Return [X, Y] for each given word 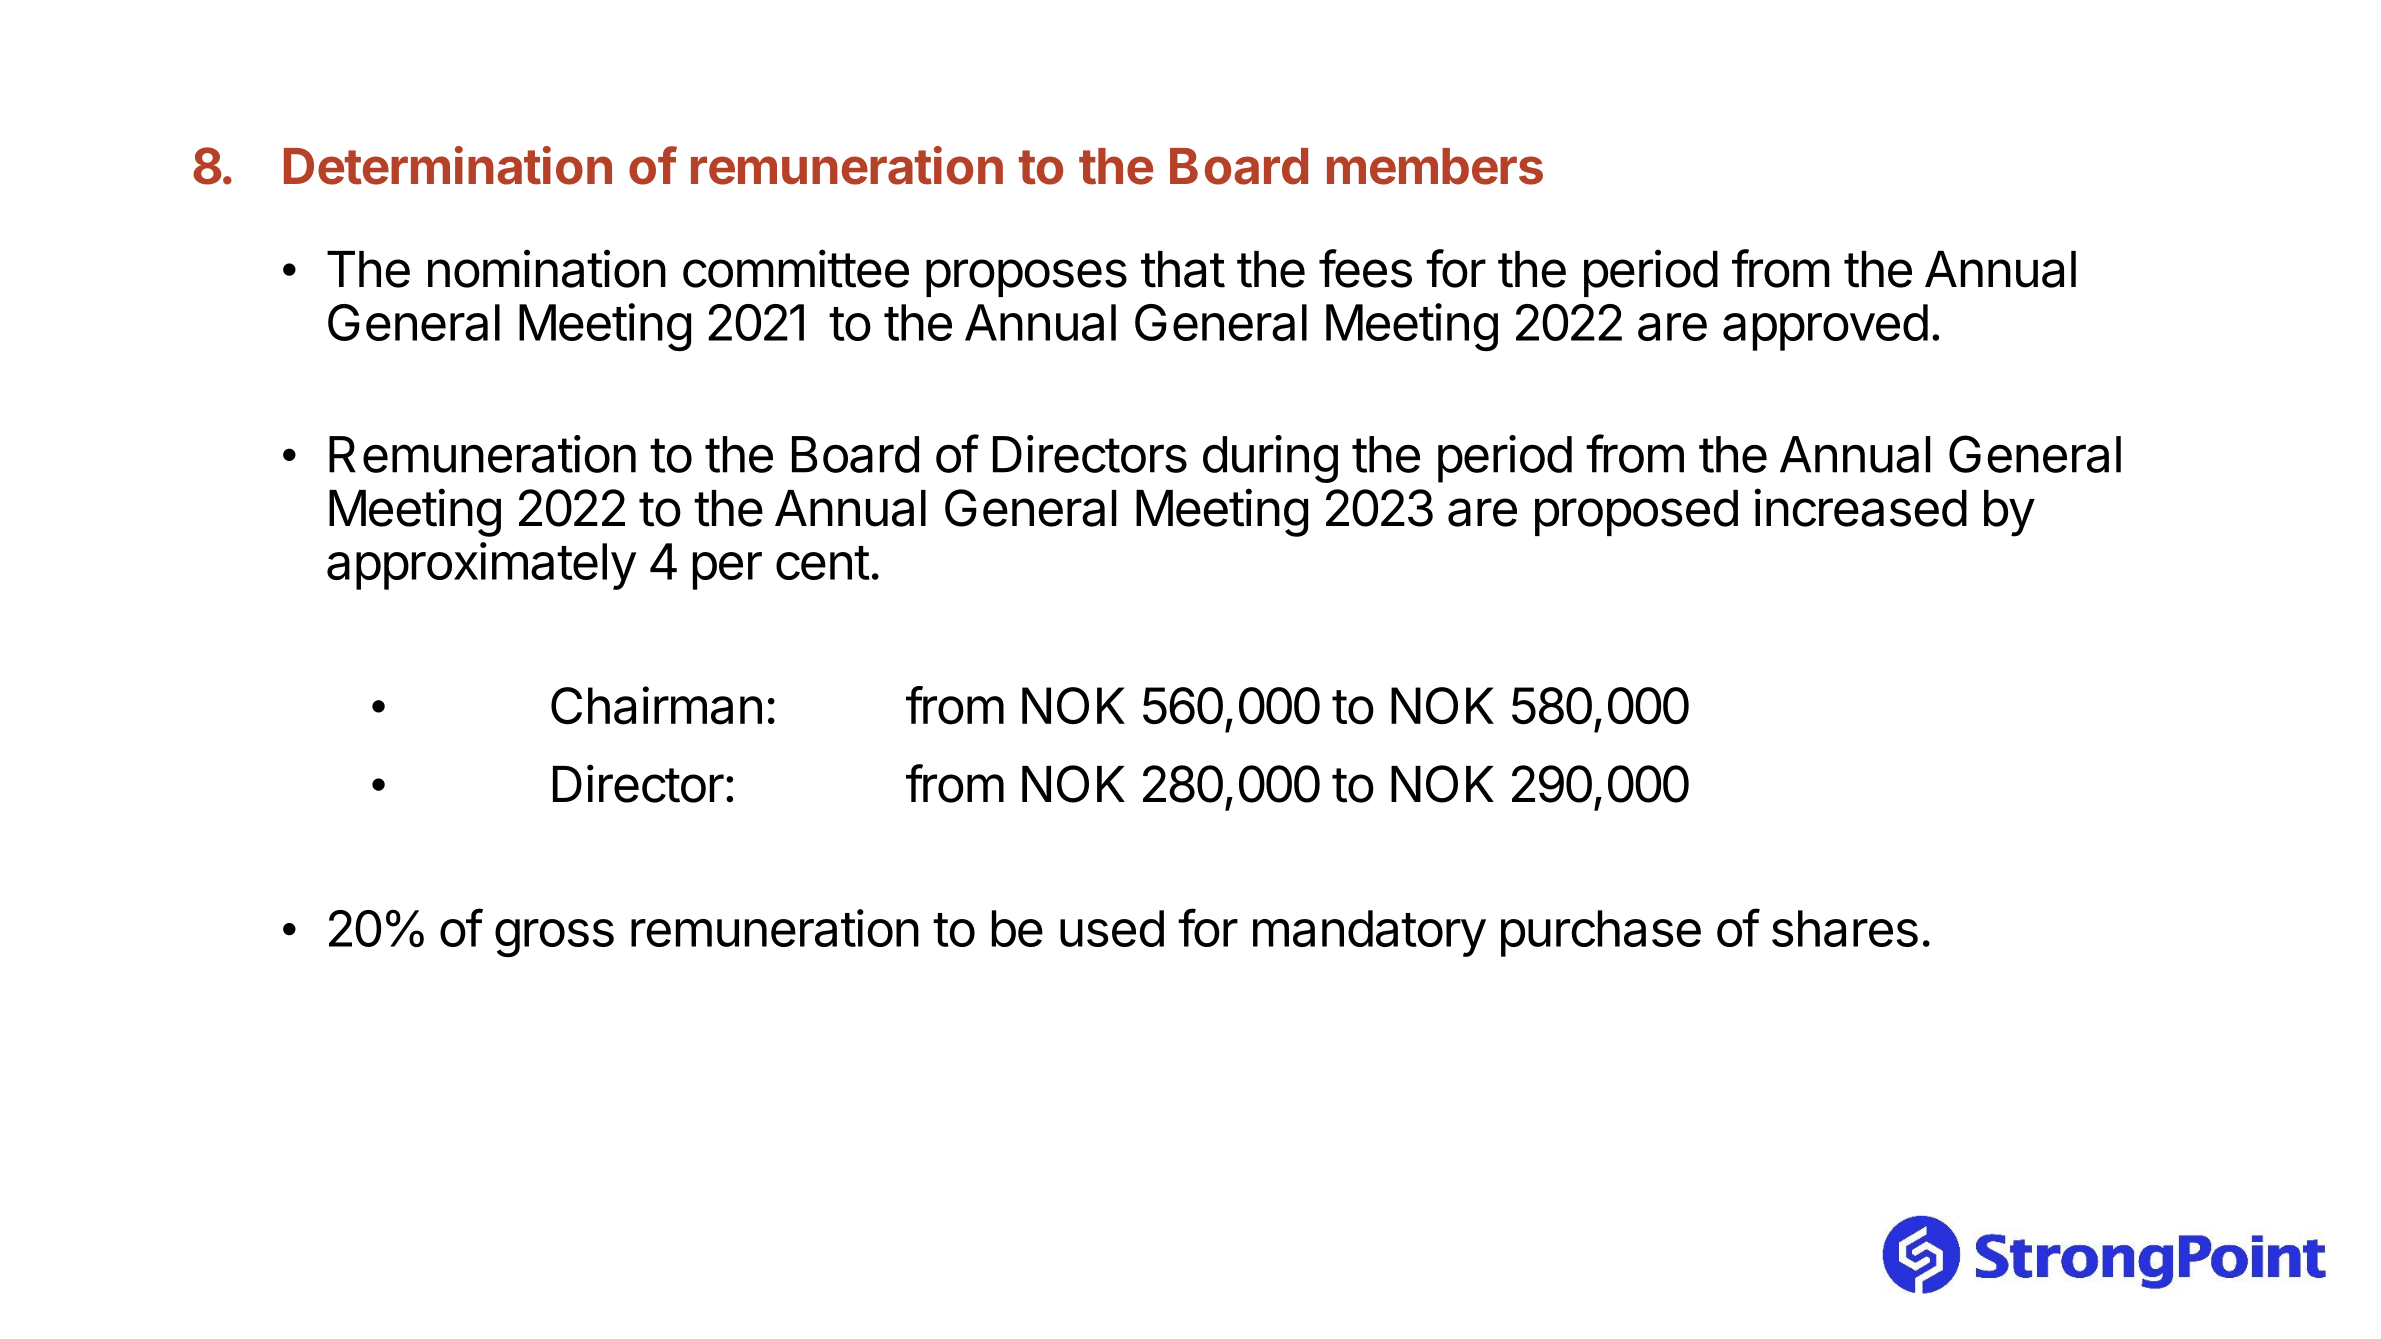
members [1435, 166]
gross [554, 938]
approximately [481, 566]
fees [1365, 268]
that [1183, 269]
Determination [448, 165]
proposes [1026, 278]
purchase [1601, 933]
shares [1845, 928]
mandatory [1369, 933]
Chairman [656, 705]
